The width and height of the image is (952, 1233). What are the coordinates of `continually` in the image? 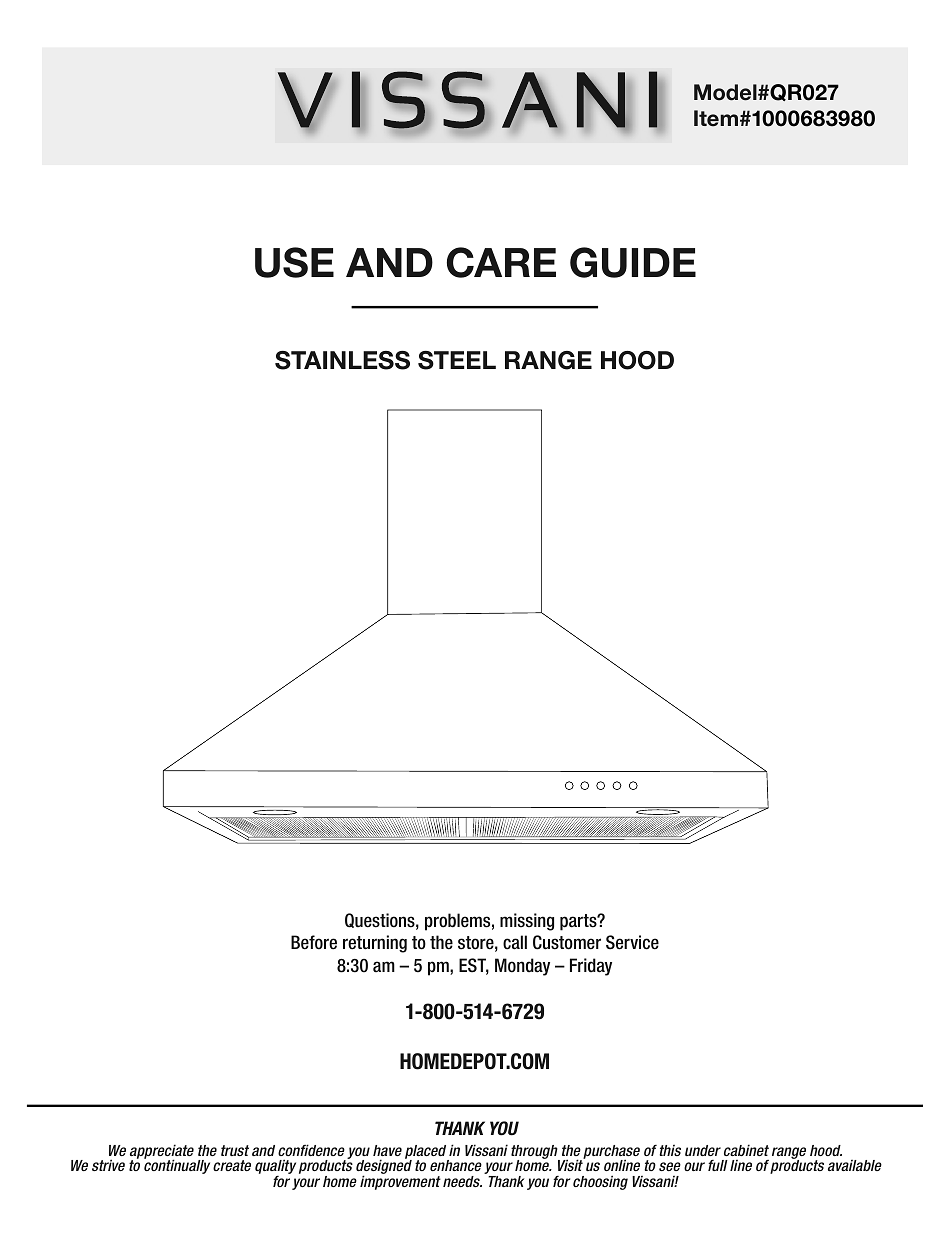 It's located at (177, 1166).
